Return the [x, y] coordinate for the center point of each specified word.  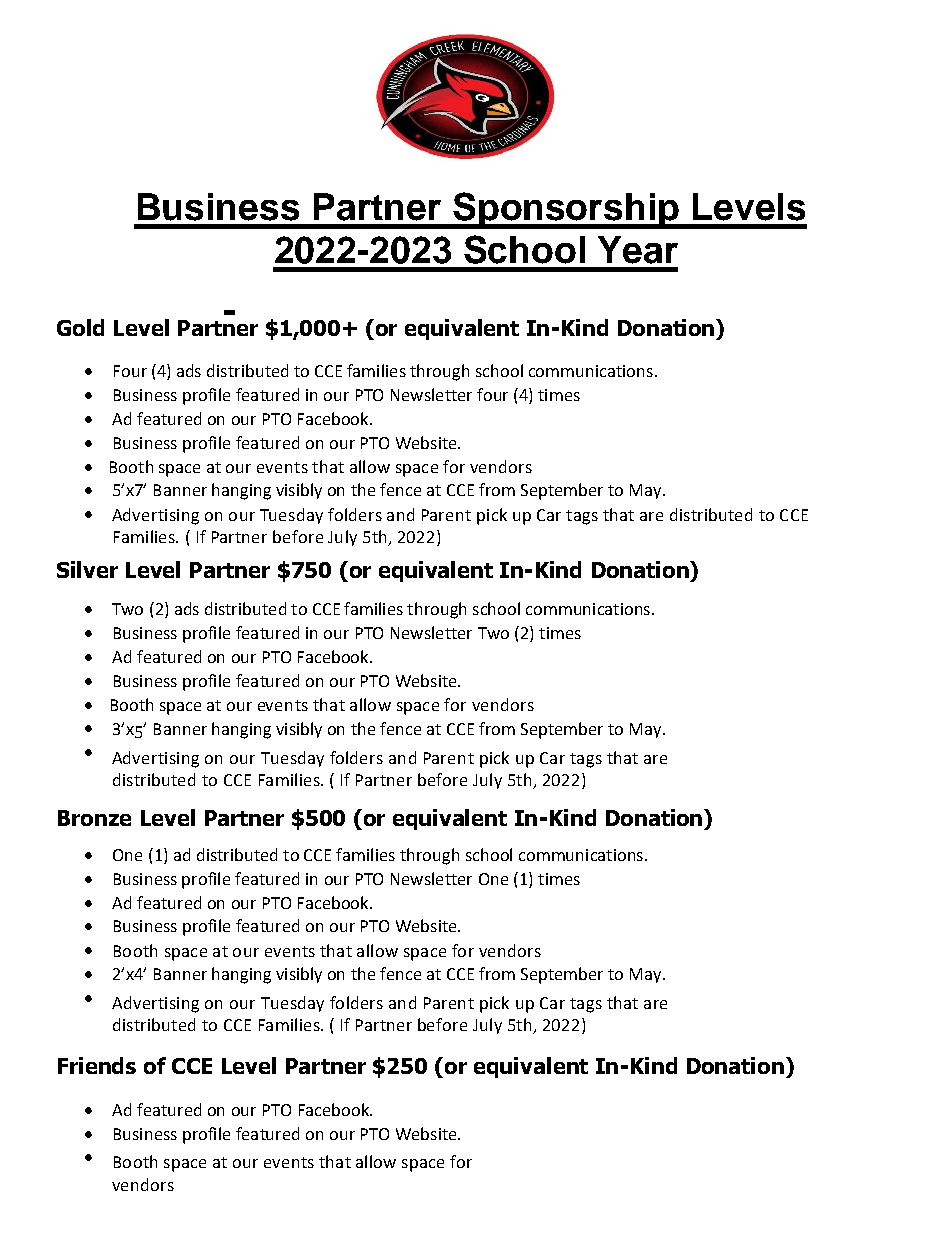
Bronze [94, 818]
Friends [97, 1065]
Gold [80, 327]
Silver [87, 569]
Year [638, 250]
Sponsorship [566, 210]
